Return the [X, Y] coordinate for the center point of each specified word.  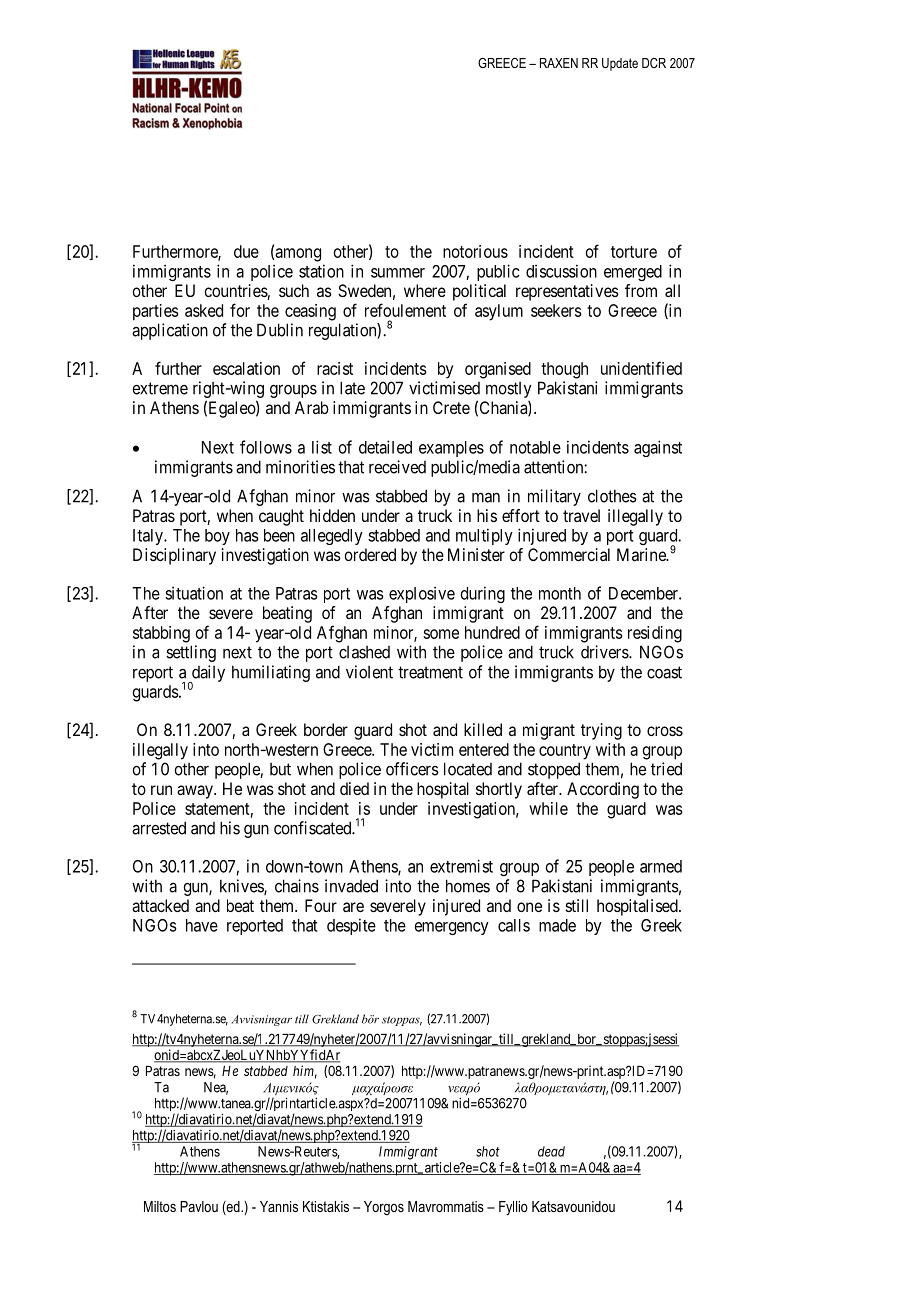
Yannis [279, 1206]
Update [620, 64]
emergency [452, 928]
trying [601, 731]
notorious [475, 251]
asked [204, 310]
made [557, 925]
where [425, 290]
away [196, 792]
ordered [370, 554]
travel [581, 515]
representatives [567, 292]
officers [412, 769]
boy [217, 537]
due [246, 251]
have [202, 925]
